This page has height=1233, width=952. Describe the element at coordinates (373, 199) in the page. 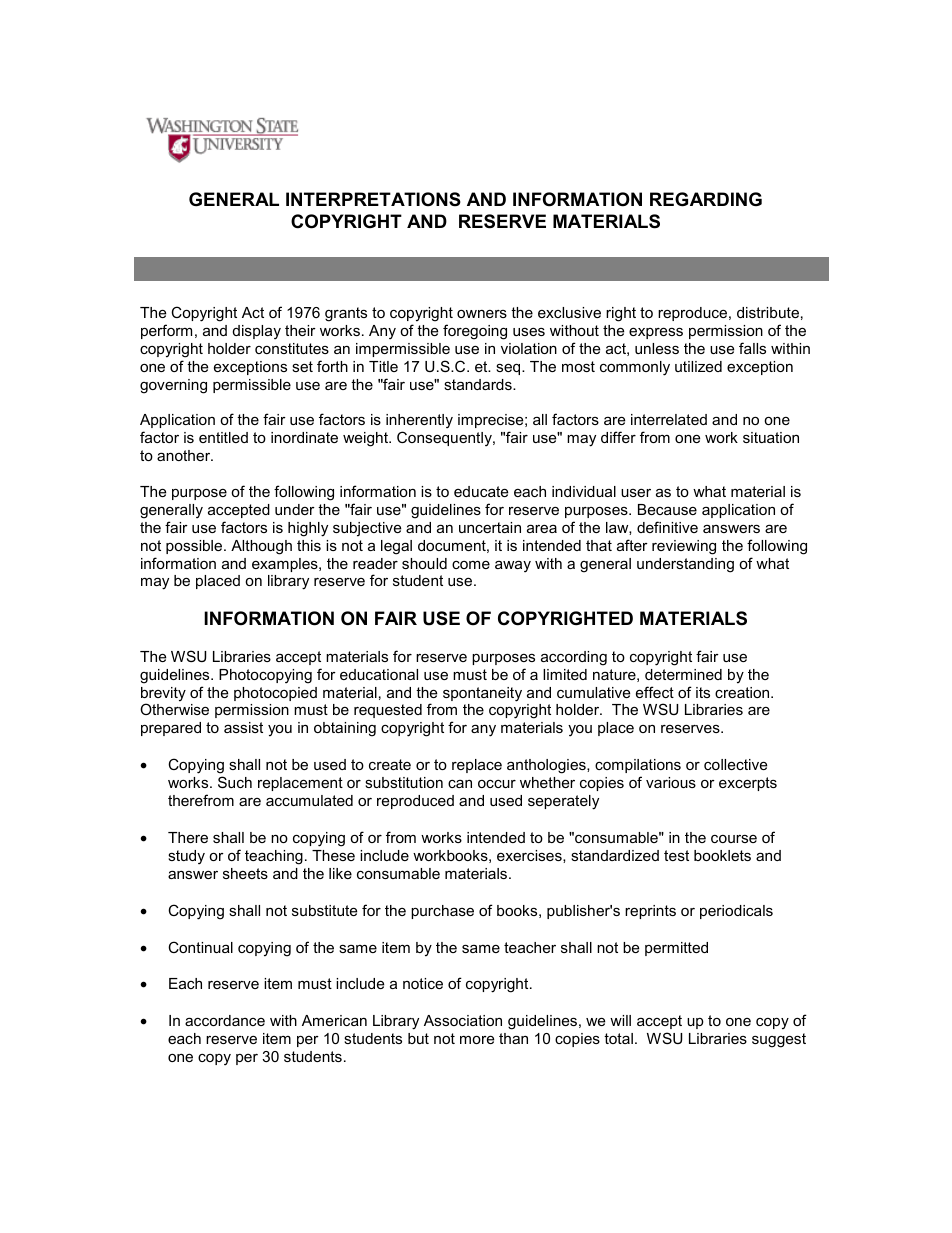

I see `INTERPRETATIONS` at that location.
